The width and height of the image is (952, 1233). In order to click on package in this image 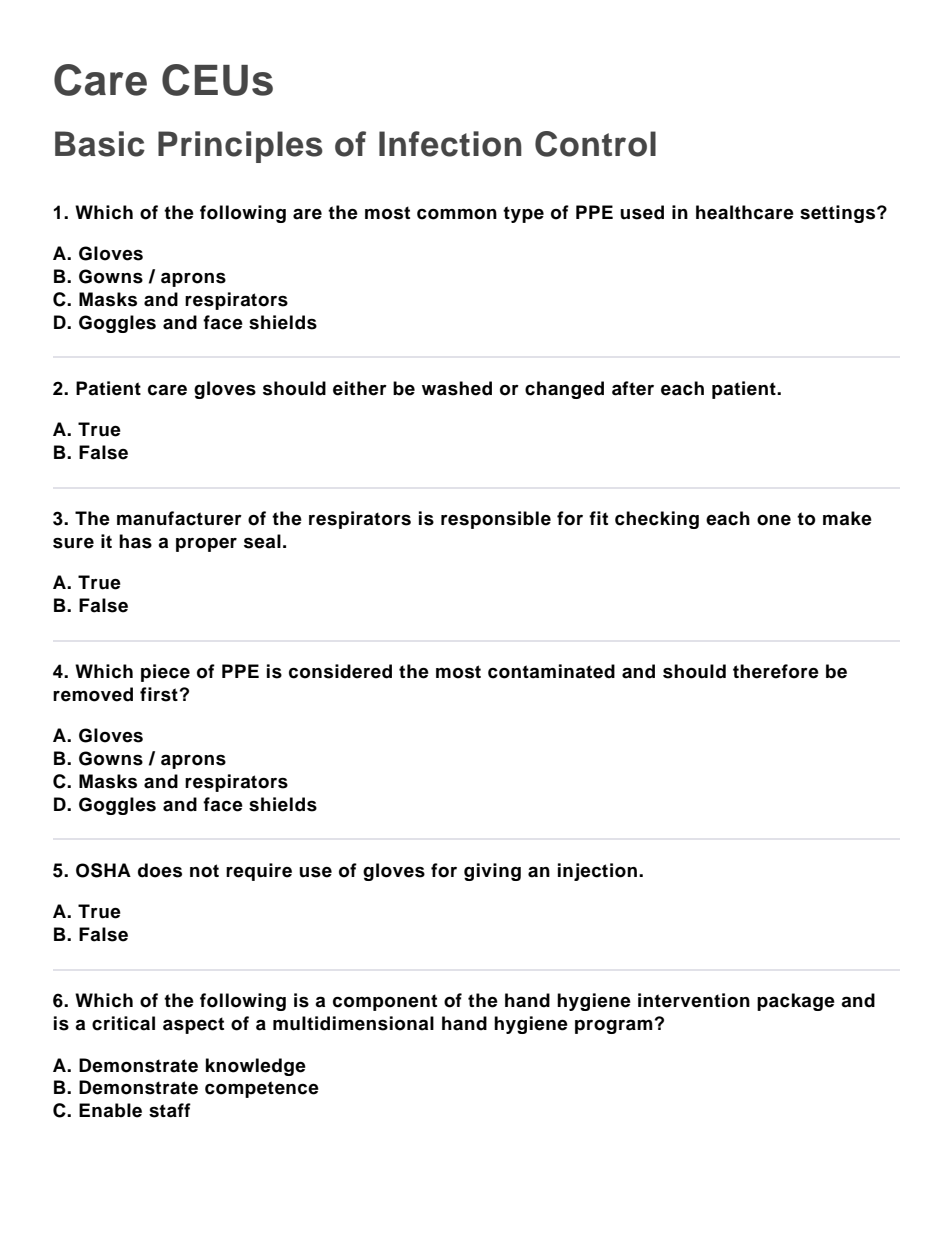, I will do `click(796, 1002)`.
